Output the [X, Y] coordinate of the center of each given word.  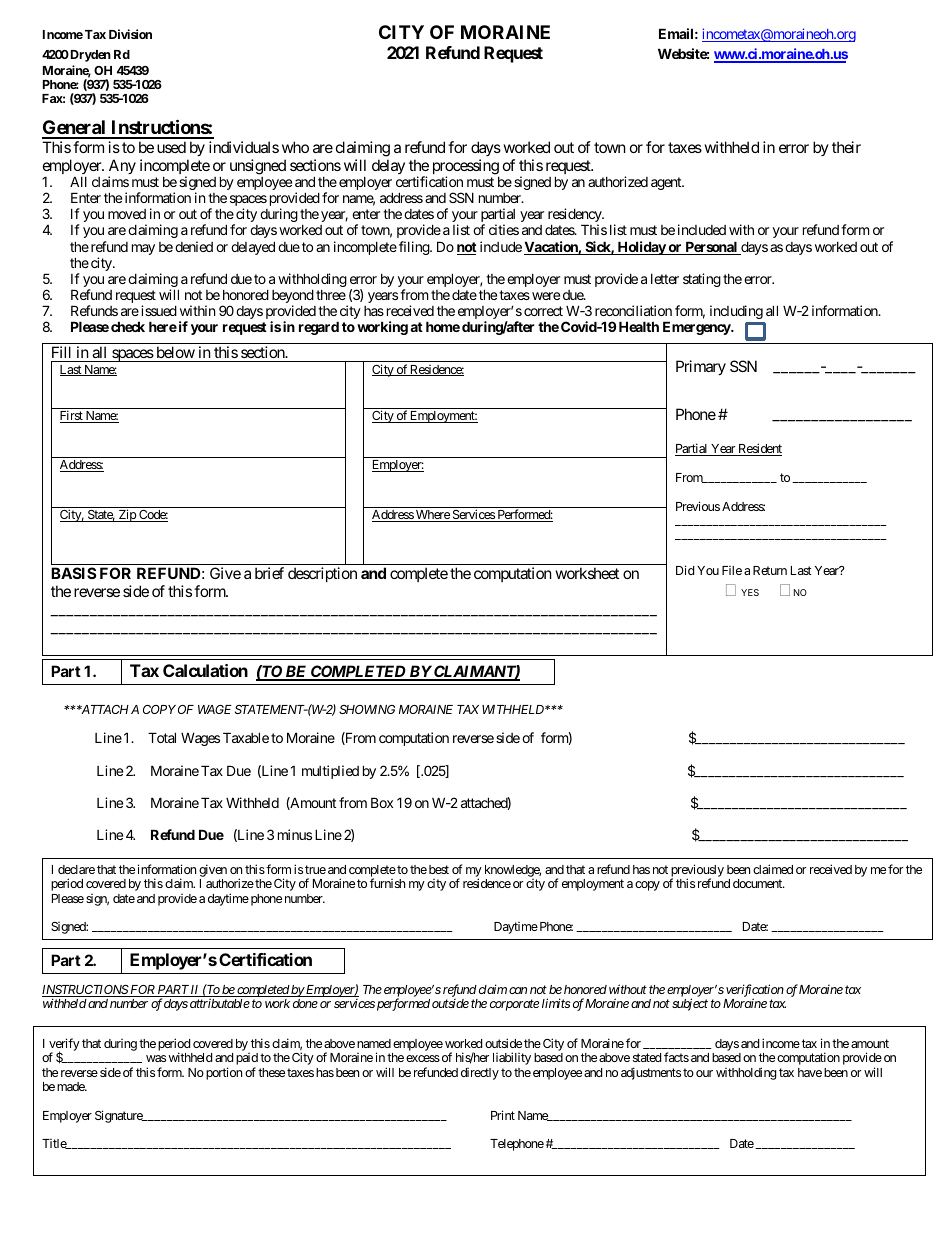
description [322, 574]
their [846, 147]
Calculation [205, 670]
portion [224, 1073]
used [171, 147]
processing [466, 168]
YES [750, 592]
